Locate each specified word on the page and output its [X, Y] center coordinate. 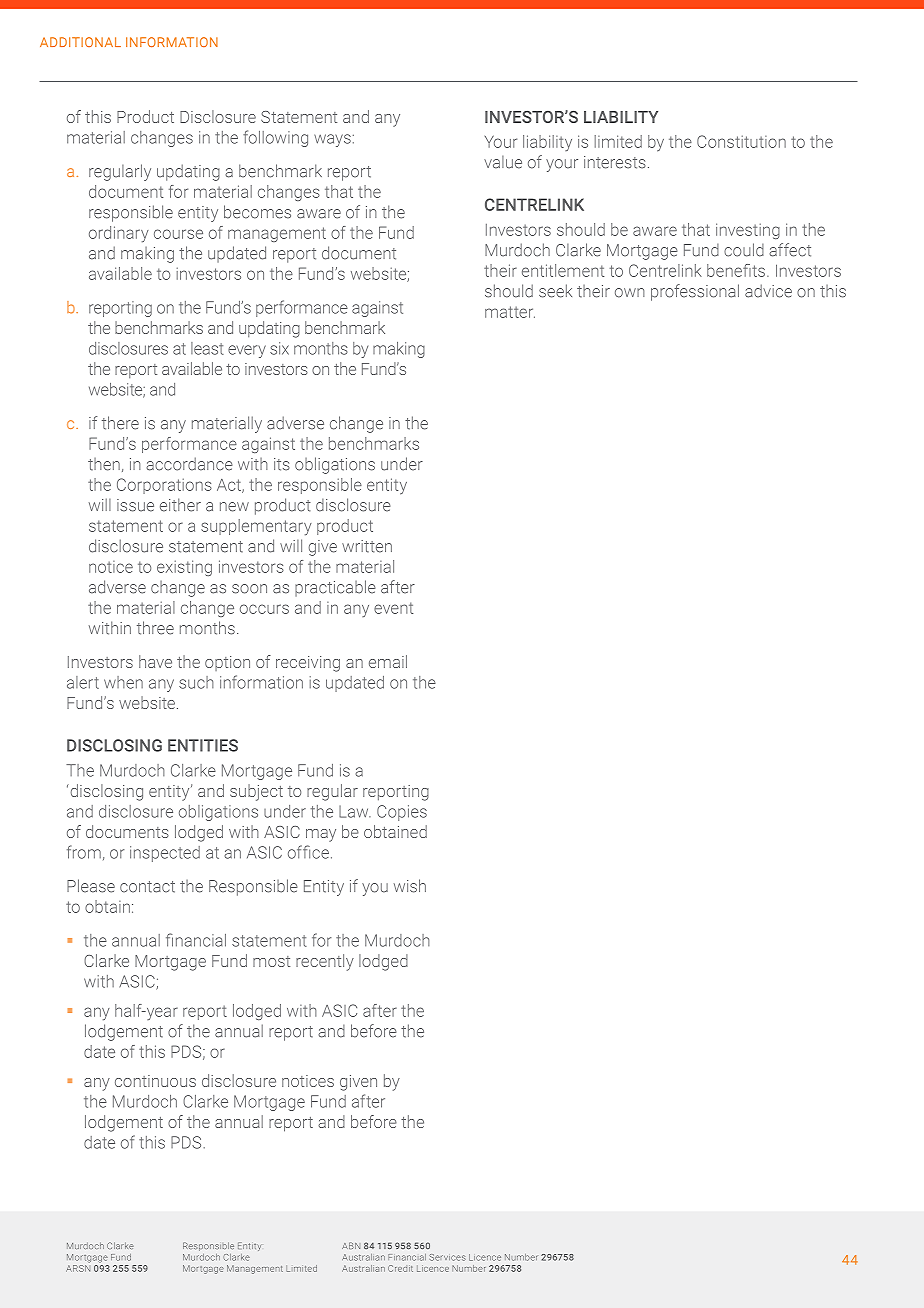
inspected [165, 854]
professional [695, 292]
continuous [155, 1081]
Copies [402, 813]
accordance [189, 464]
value [503, 162]
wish [410, 886]
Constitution [741, 141]
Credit [400, 1268]
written [367, 546]
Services [447, 1257]
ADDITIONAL [80, 42]
